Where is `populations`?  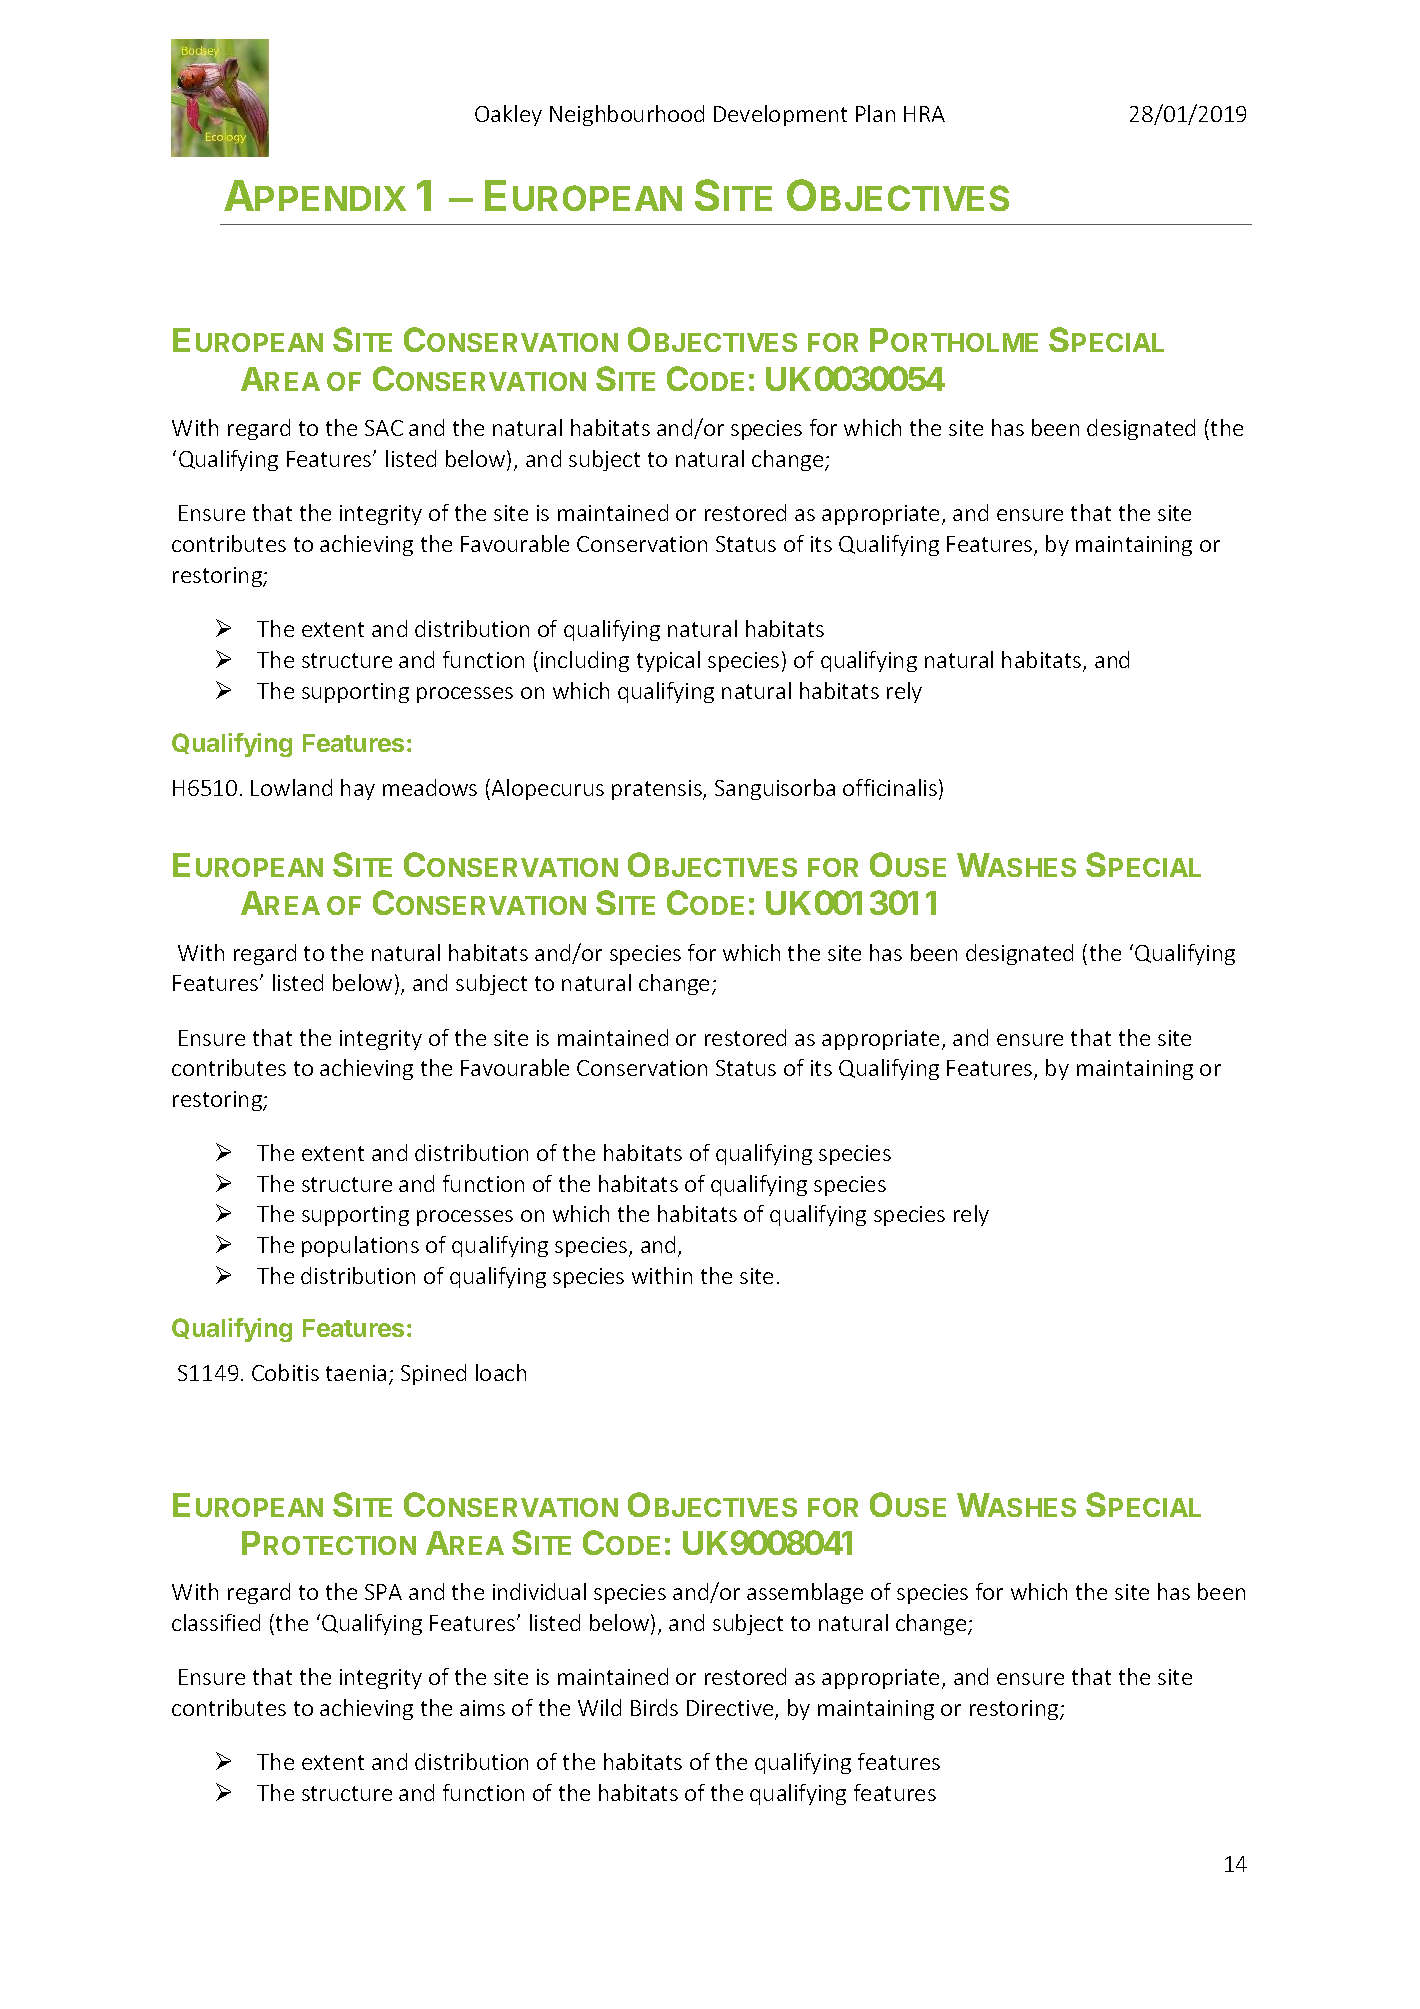 populations is located at coordinates (360, 1246).
